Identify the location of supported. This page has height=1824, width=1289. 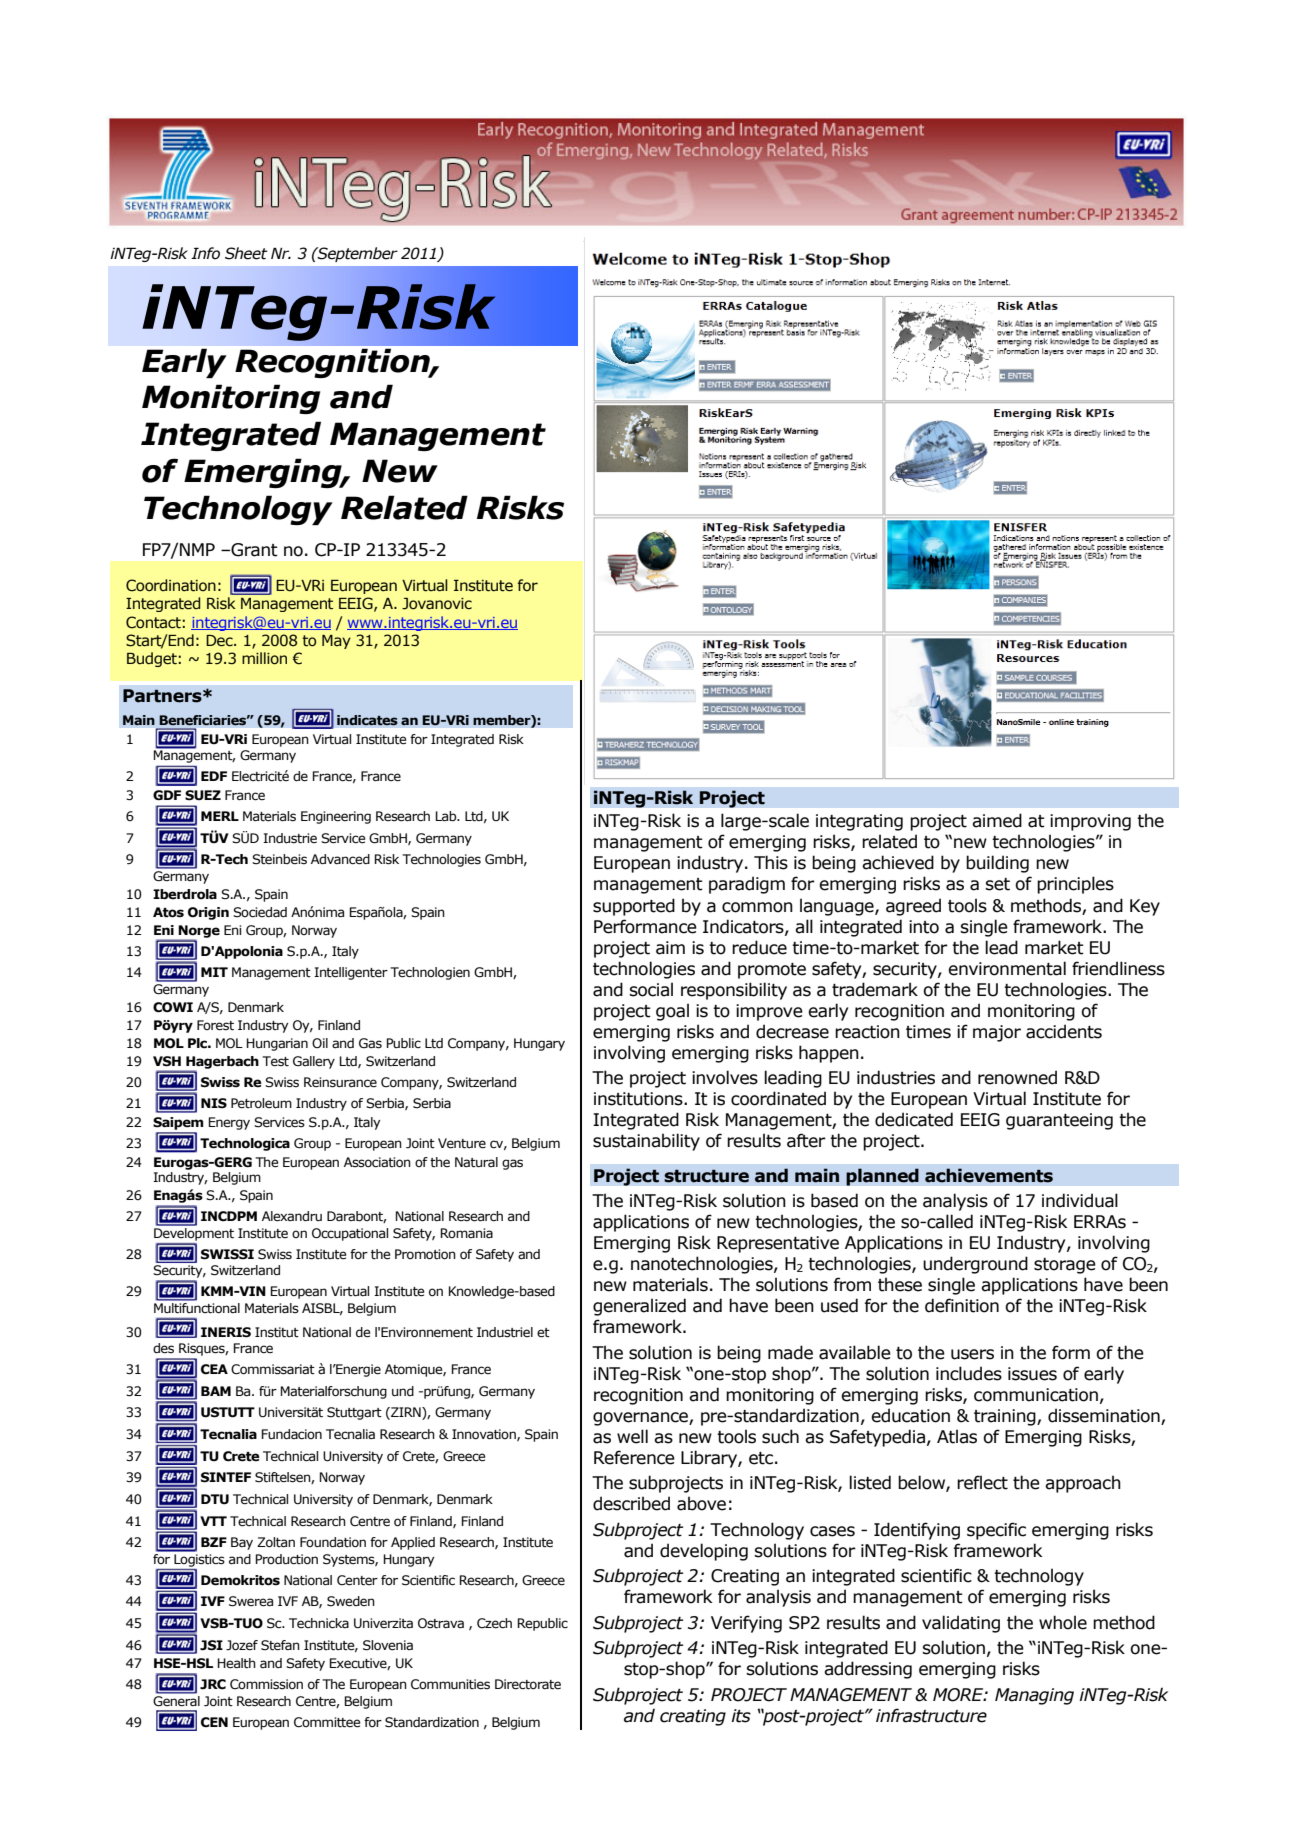
(634, 907).
